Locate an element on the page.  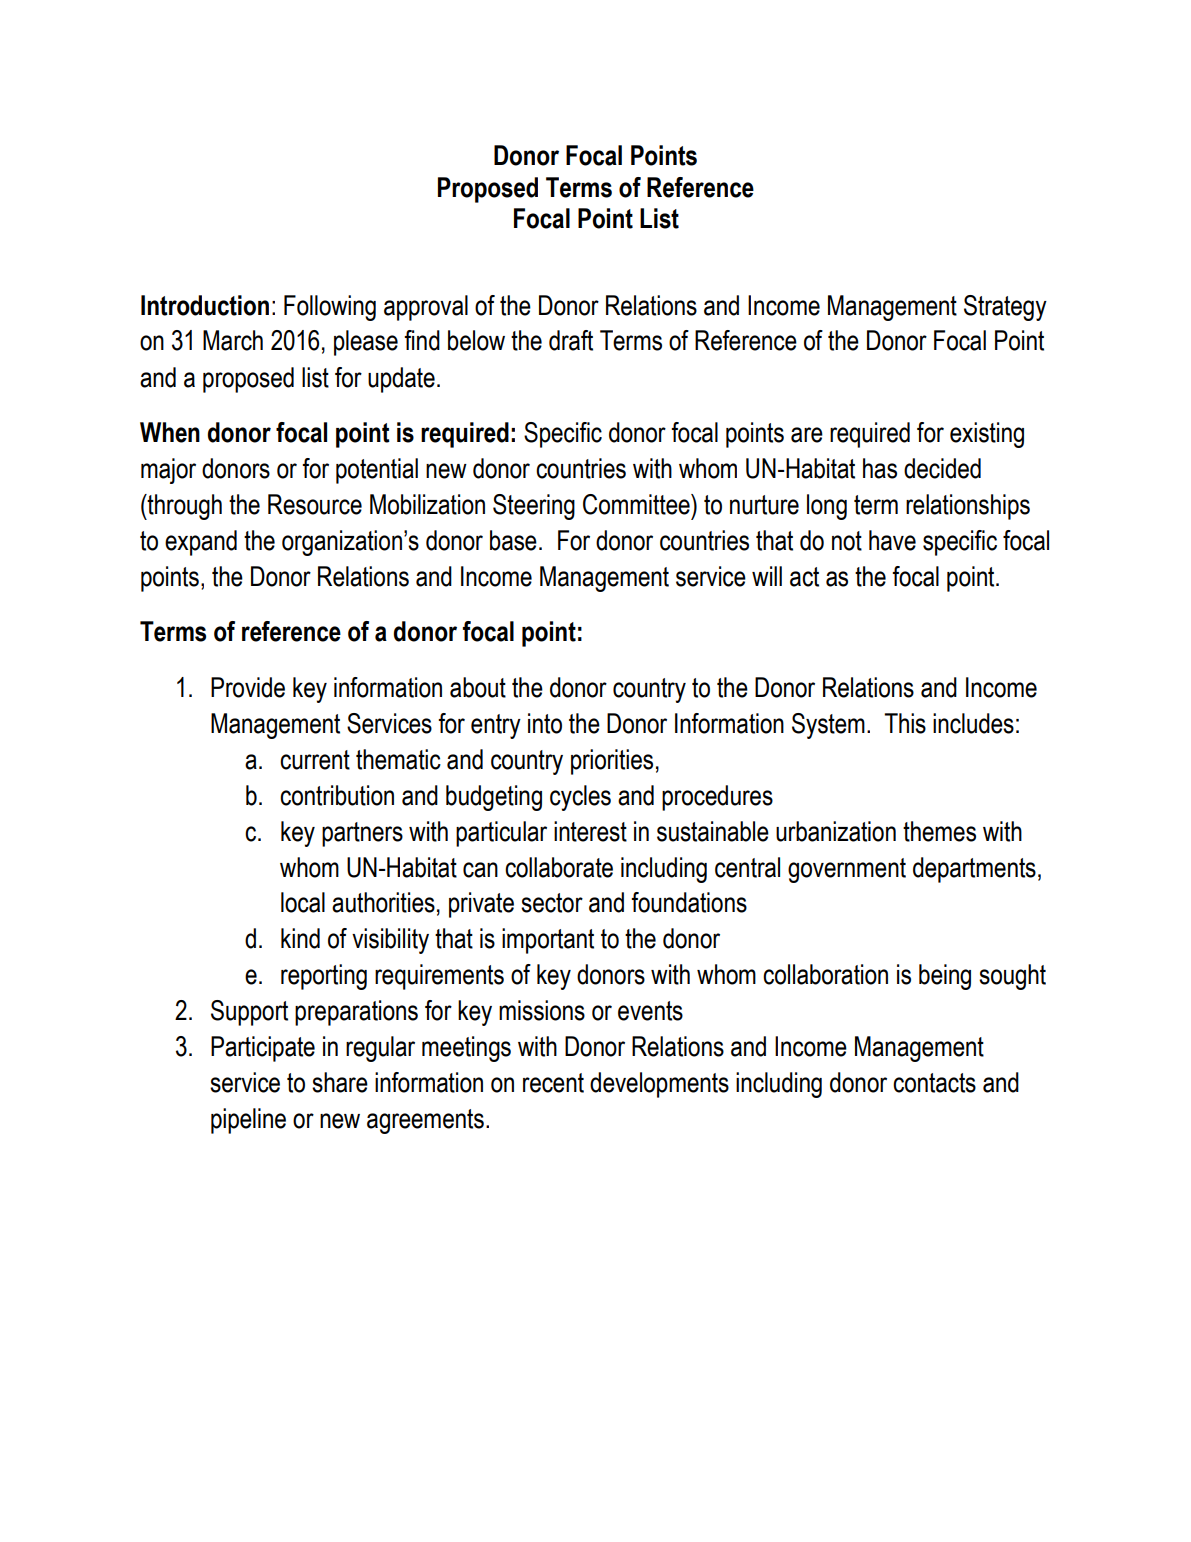
Strategy is located at coordinates (1005, 308).
